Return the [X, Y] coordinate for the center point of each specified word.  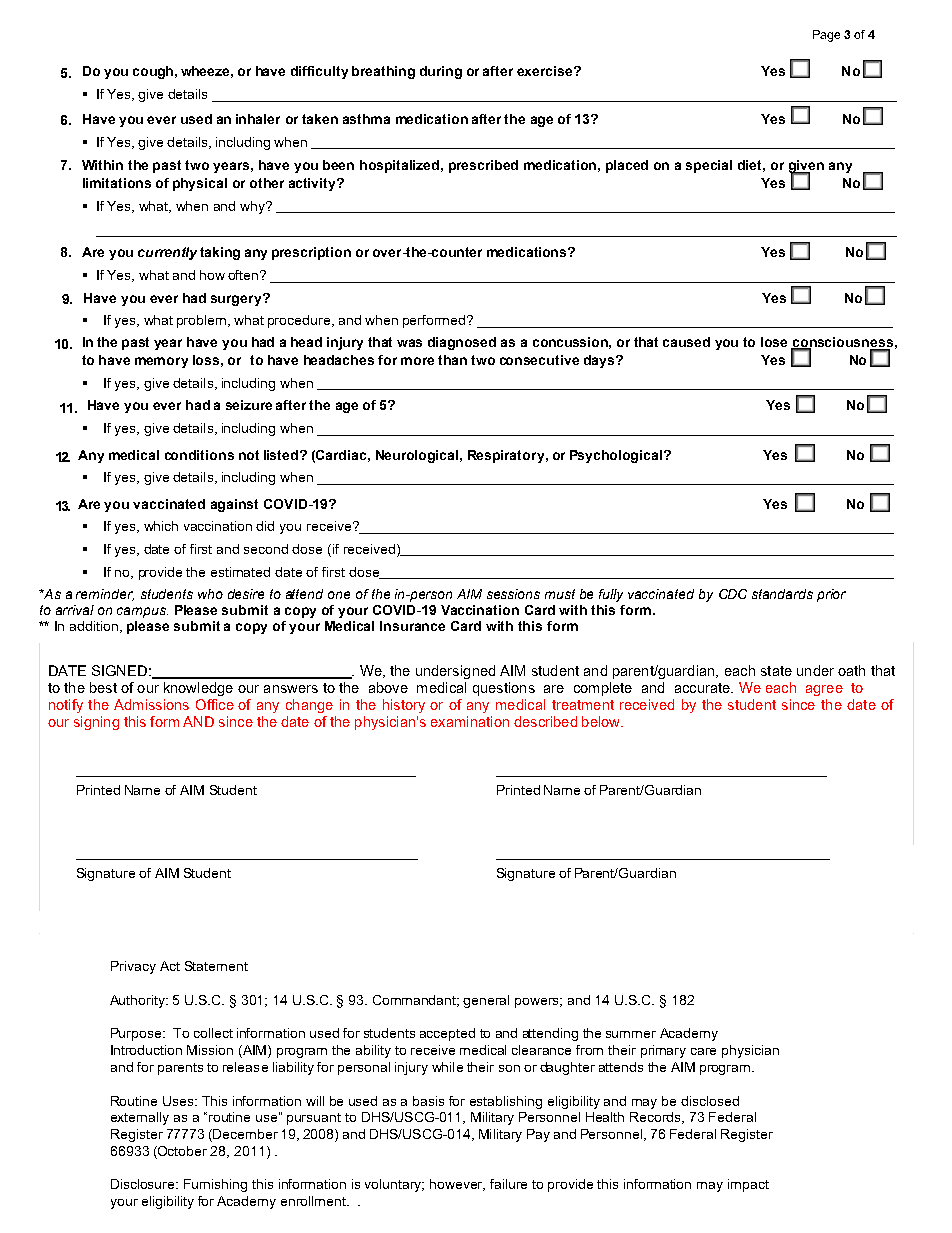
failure [508, 1184]
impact [748, 1185]
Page [826, 36]
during [441, 72]
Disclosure [144, 1184]
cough [153, 72]
